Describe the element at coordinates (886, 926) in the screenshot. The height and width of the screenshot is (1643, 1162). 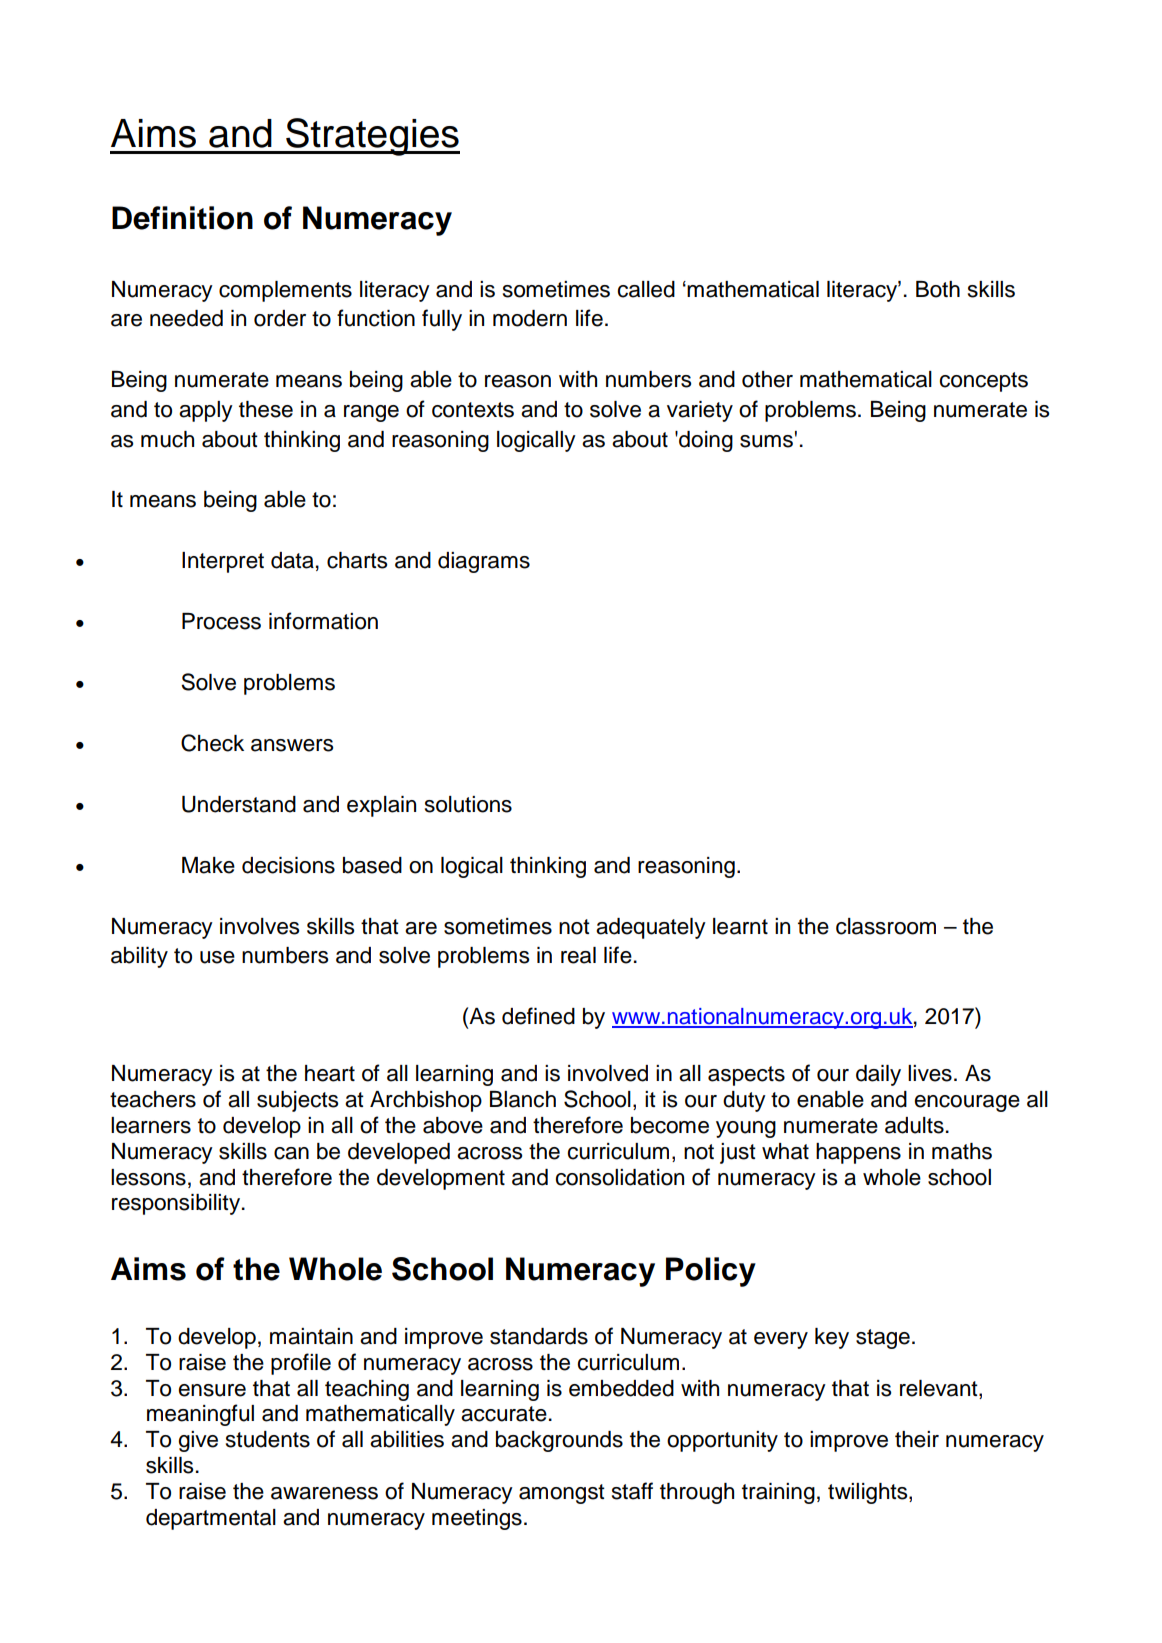
I see `classroom` at that location.
